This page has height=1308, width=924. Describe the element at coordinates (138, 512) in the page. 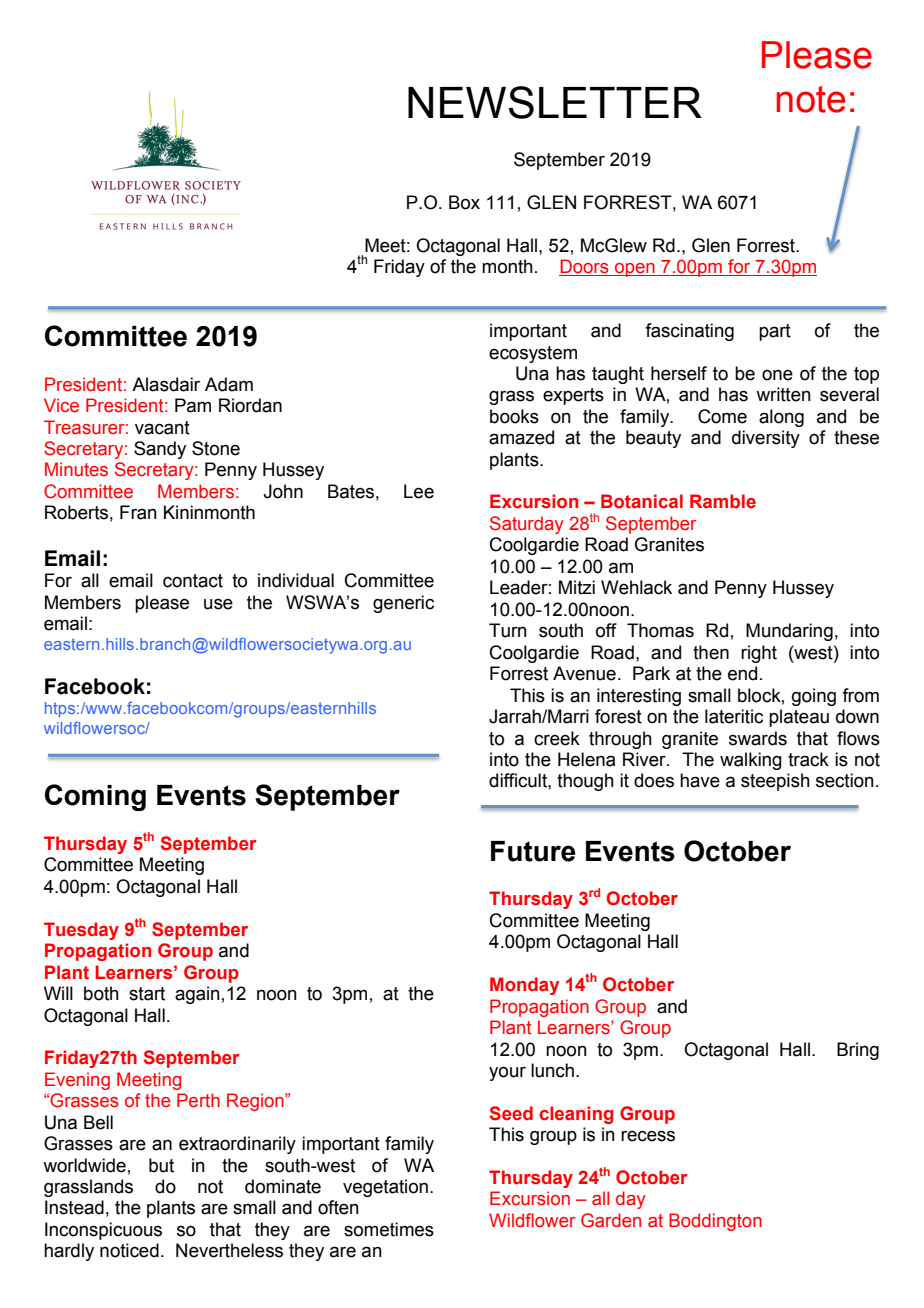

I see `Fran` at that location.
